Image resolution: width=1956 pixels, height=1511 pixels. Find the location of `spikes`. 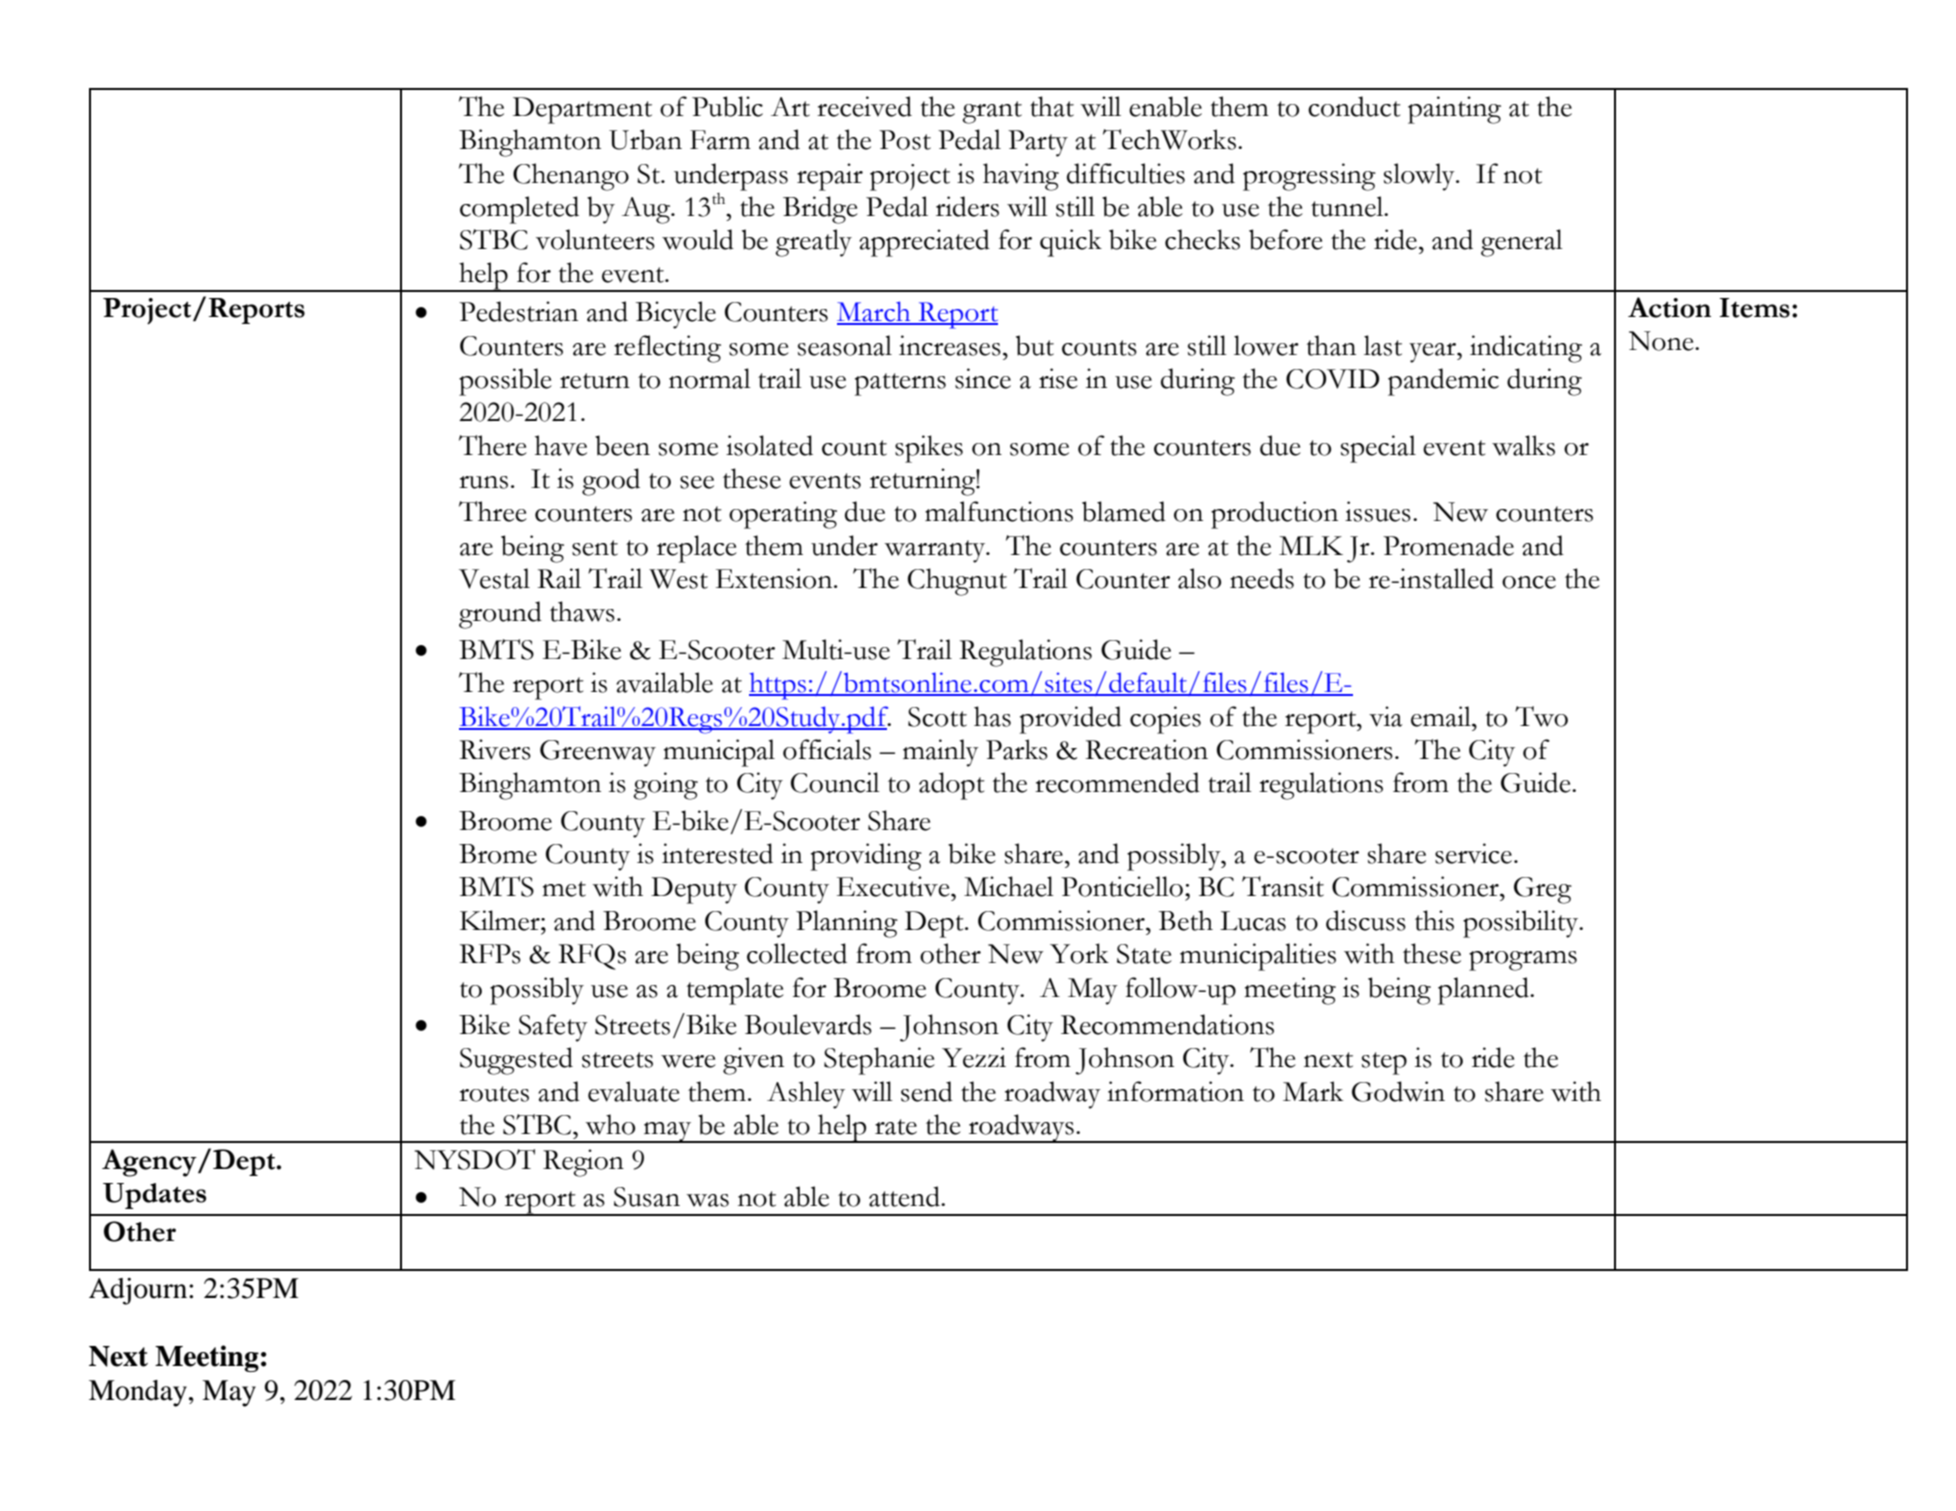

spikes is located at coordinates (929, 449).
